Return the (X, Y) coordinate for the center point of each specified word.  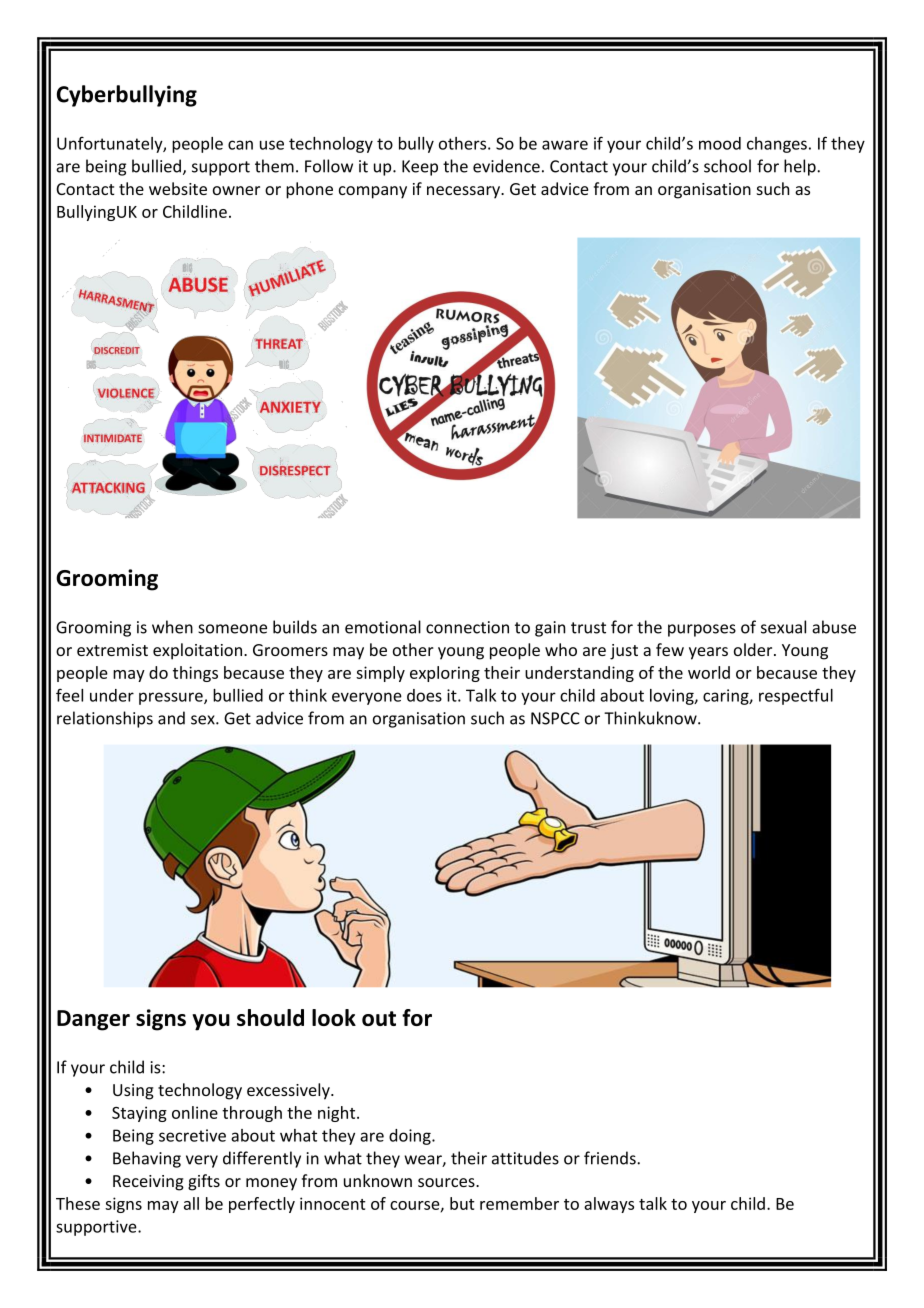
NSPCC (555, 718)
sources (447, 1182)
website (178, 188)
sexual (783, 627)
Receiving (148, 1183)
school (727, 166)
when (172, 627)
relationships (105, 719)
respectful (796, 696)
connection (467, 627)
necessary (464, 192)
